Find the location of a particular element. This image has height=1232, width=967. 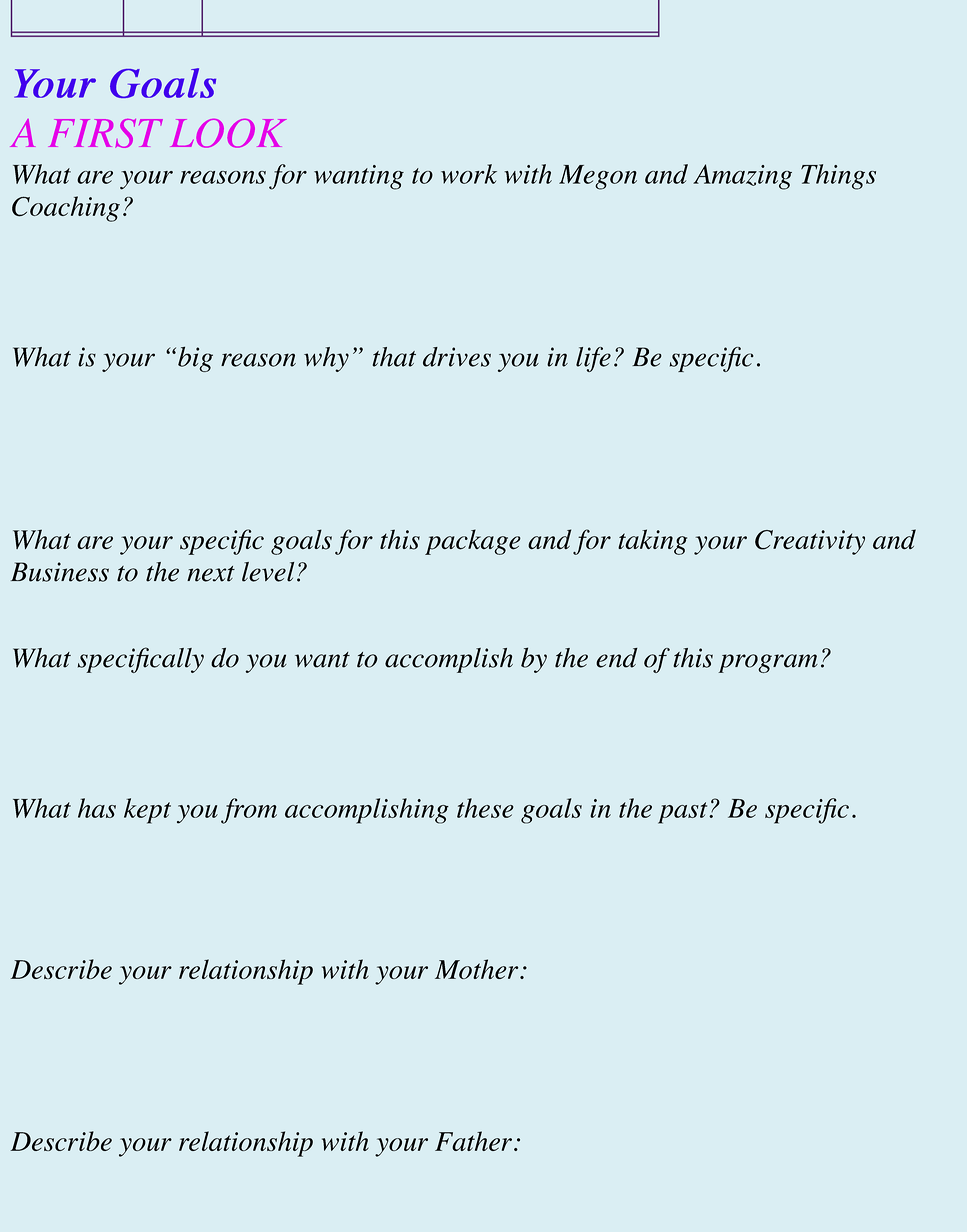

FIRST is located at coordinates (106, 133).
